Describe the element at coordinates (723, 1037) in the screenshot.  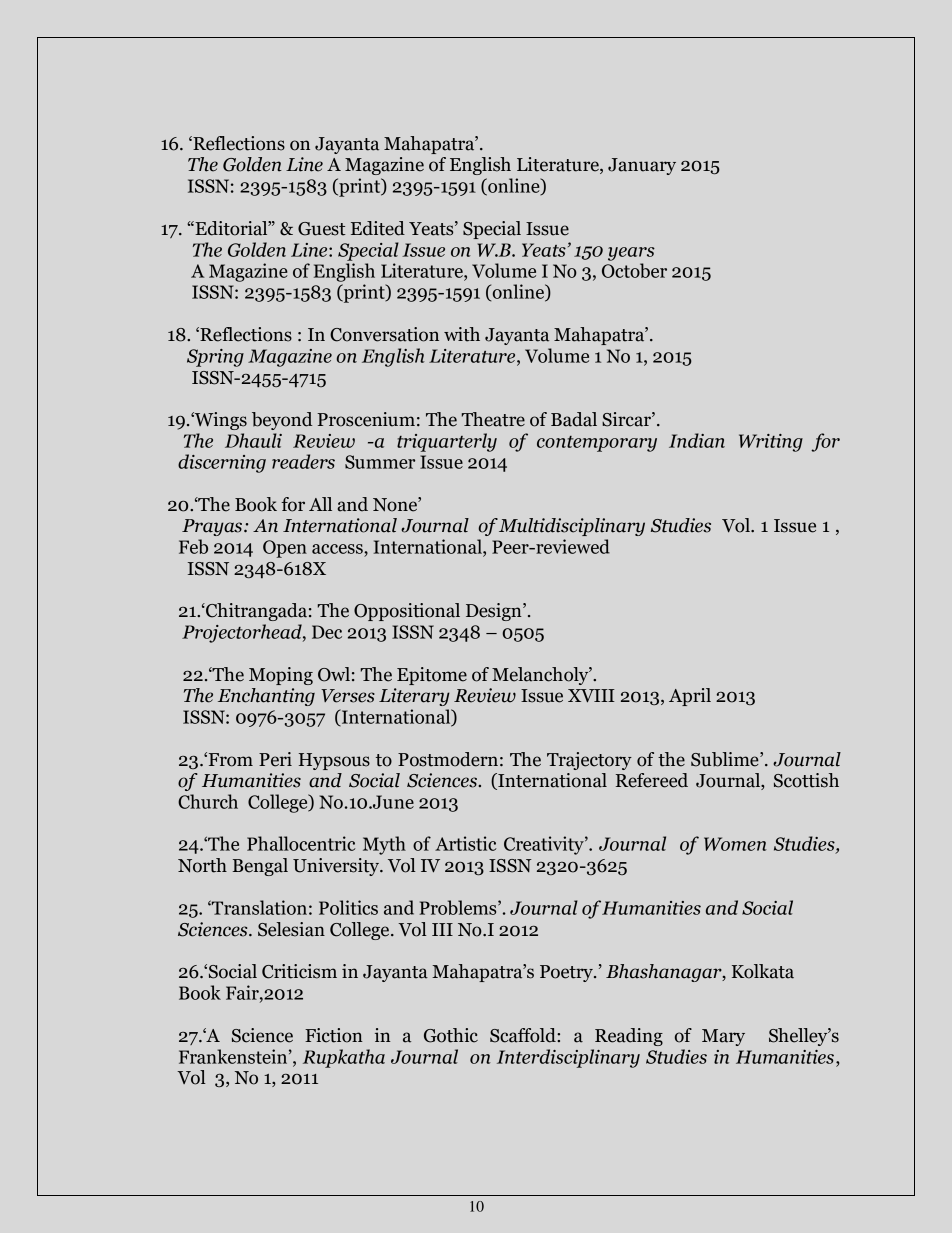
I see `Mary` at that location.
